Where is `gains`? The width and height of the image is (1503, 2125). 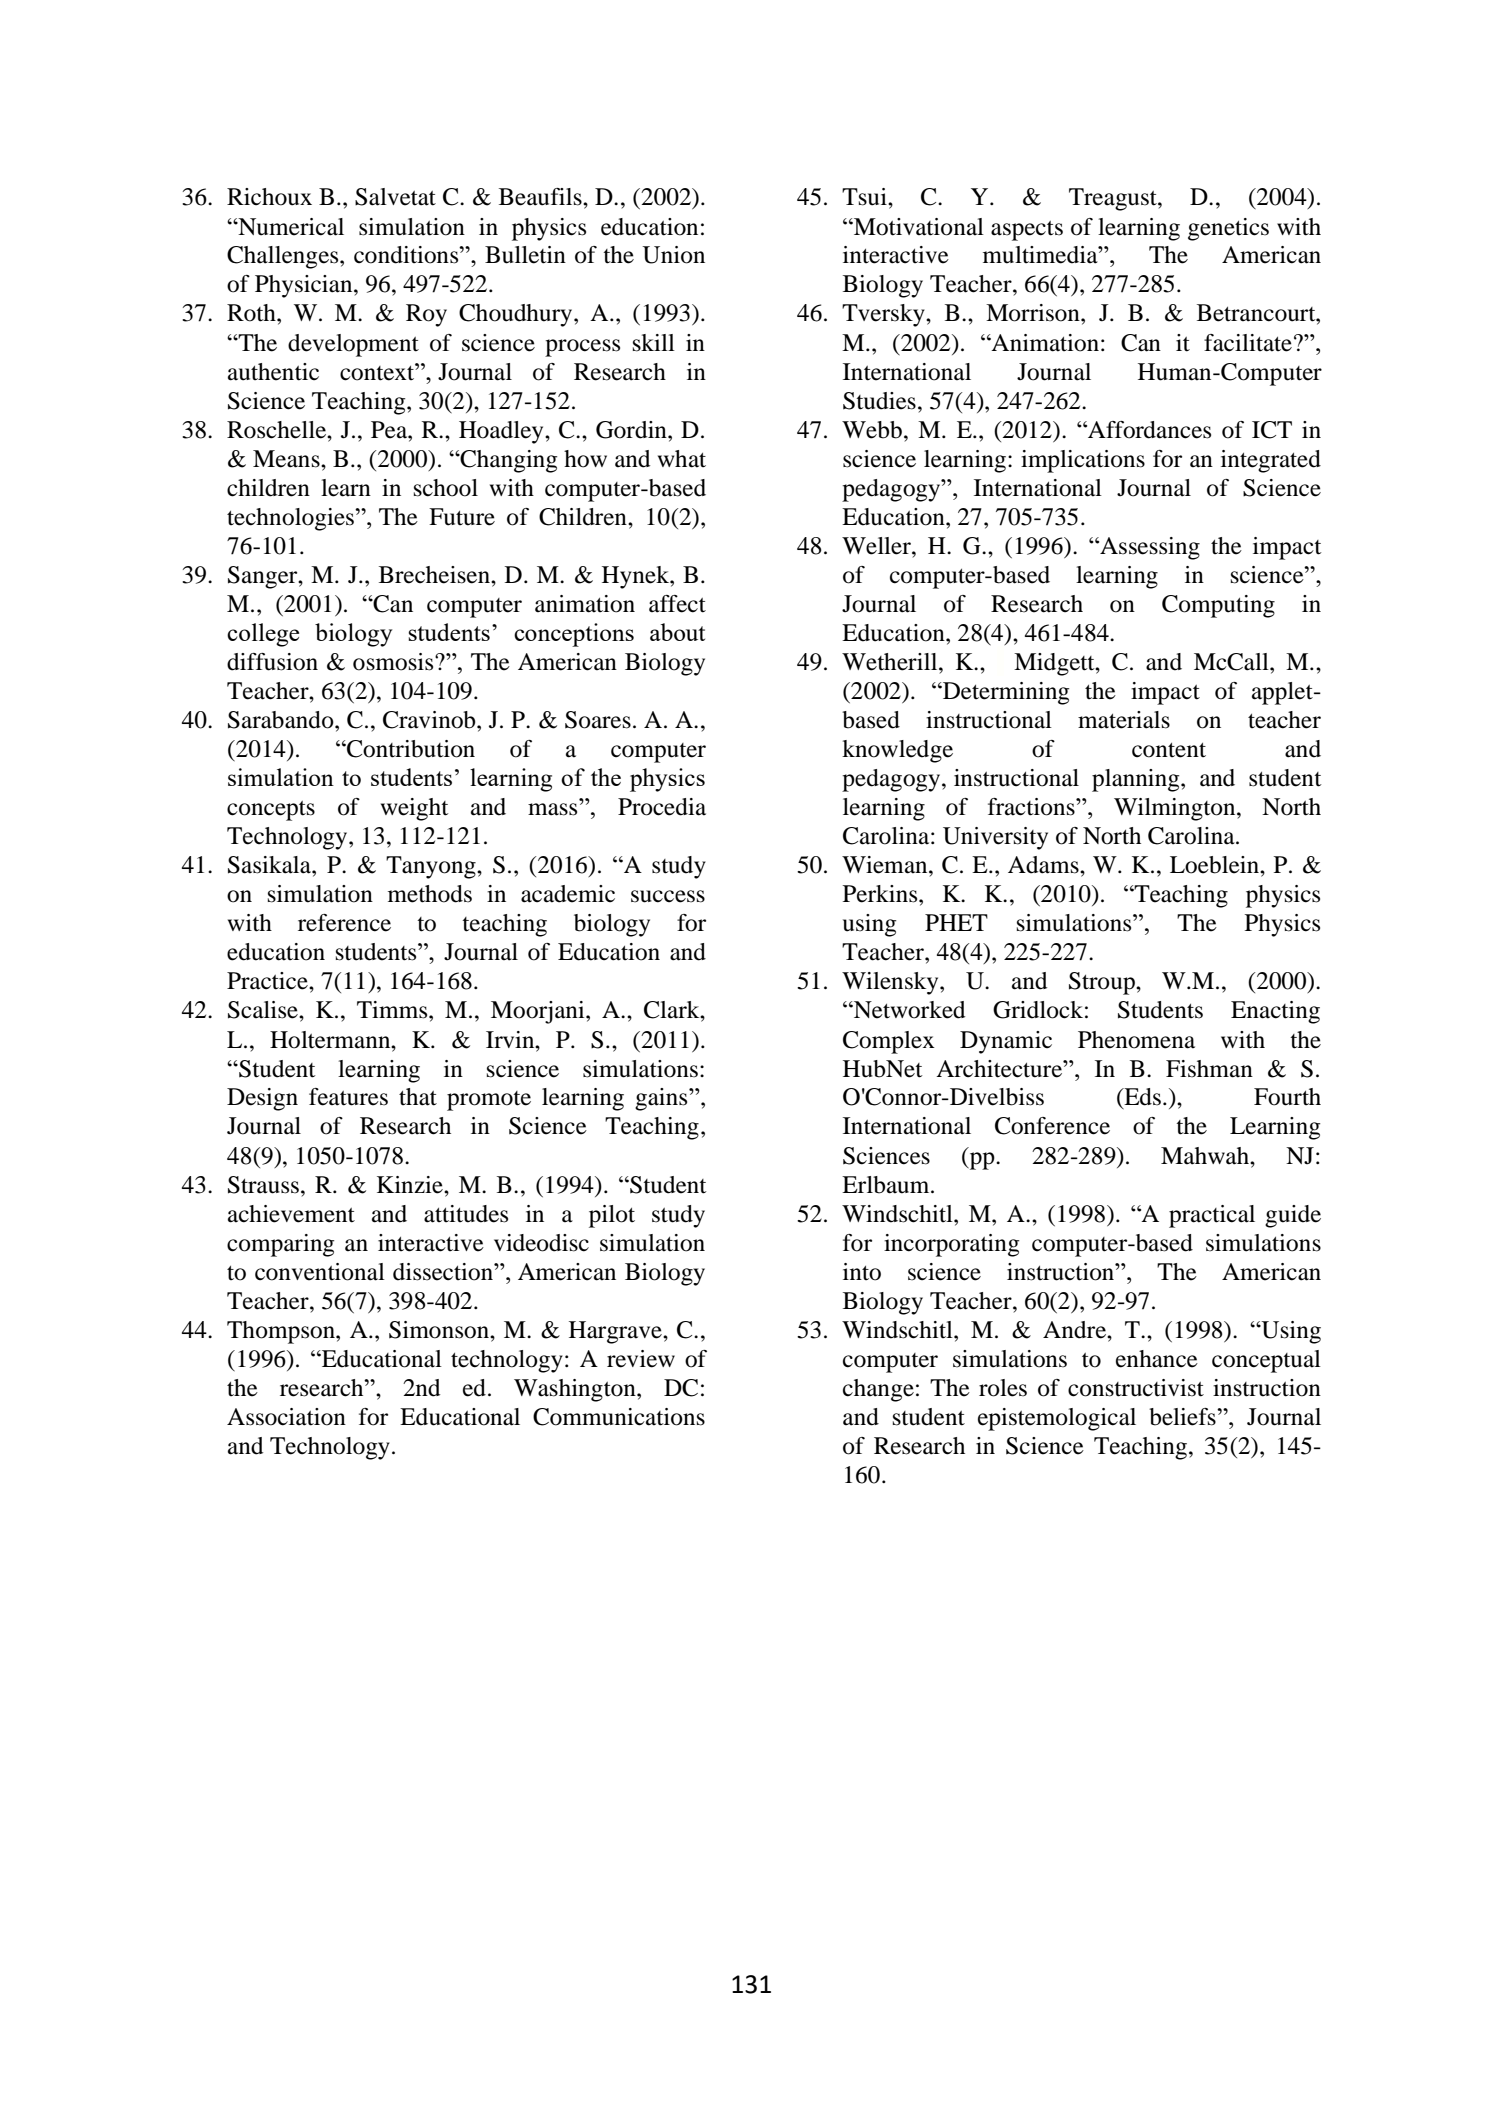
gains is located at coordinates (662, 1099).
